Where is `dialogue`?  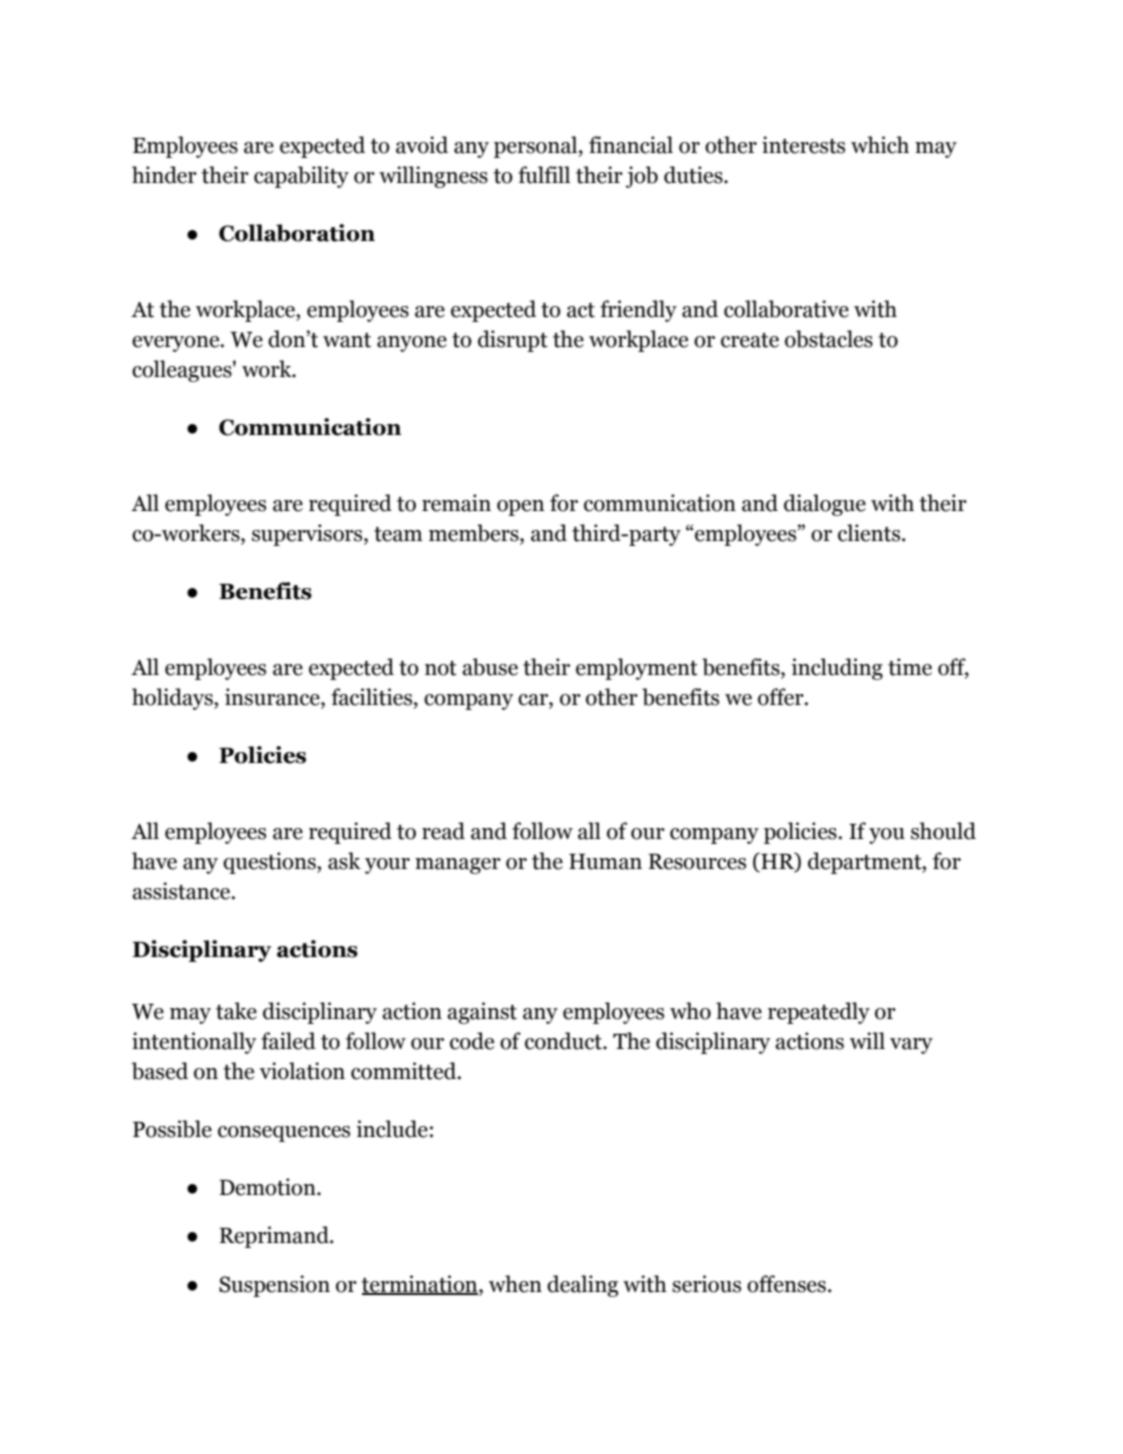
dialogue is located at coordinates (825, 505).
